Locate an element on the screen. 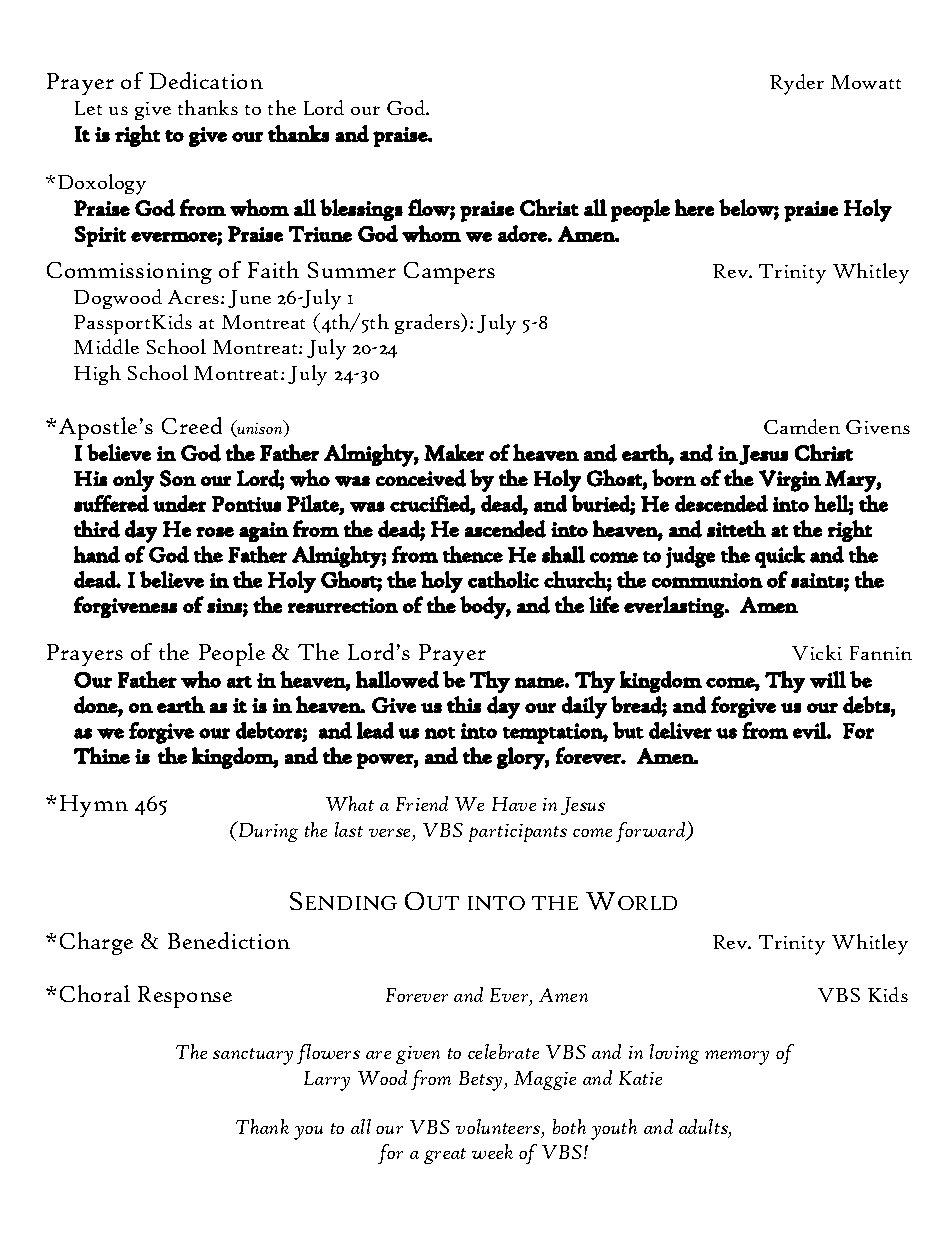  Dedication is located at coordinates (206, 80).
